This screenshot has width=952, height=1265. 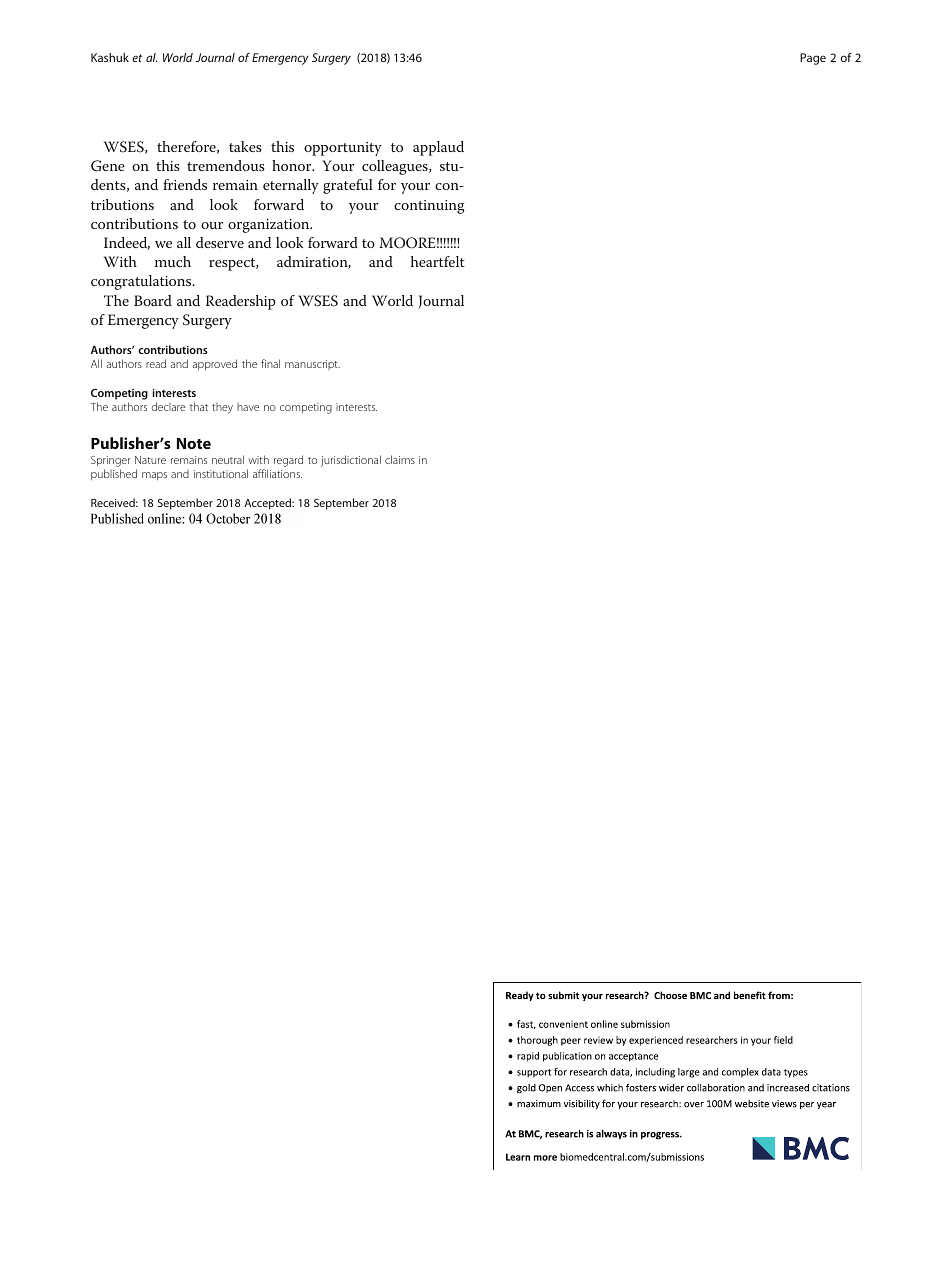 What do you see at coordinates (438, 261) in the screenshot?
I see `heartfelt` at bounding box center [438, 261].
